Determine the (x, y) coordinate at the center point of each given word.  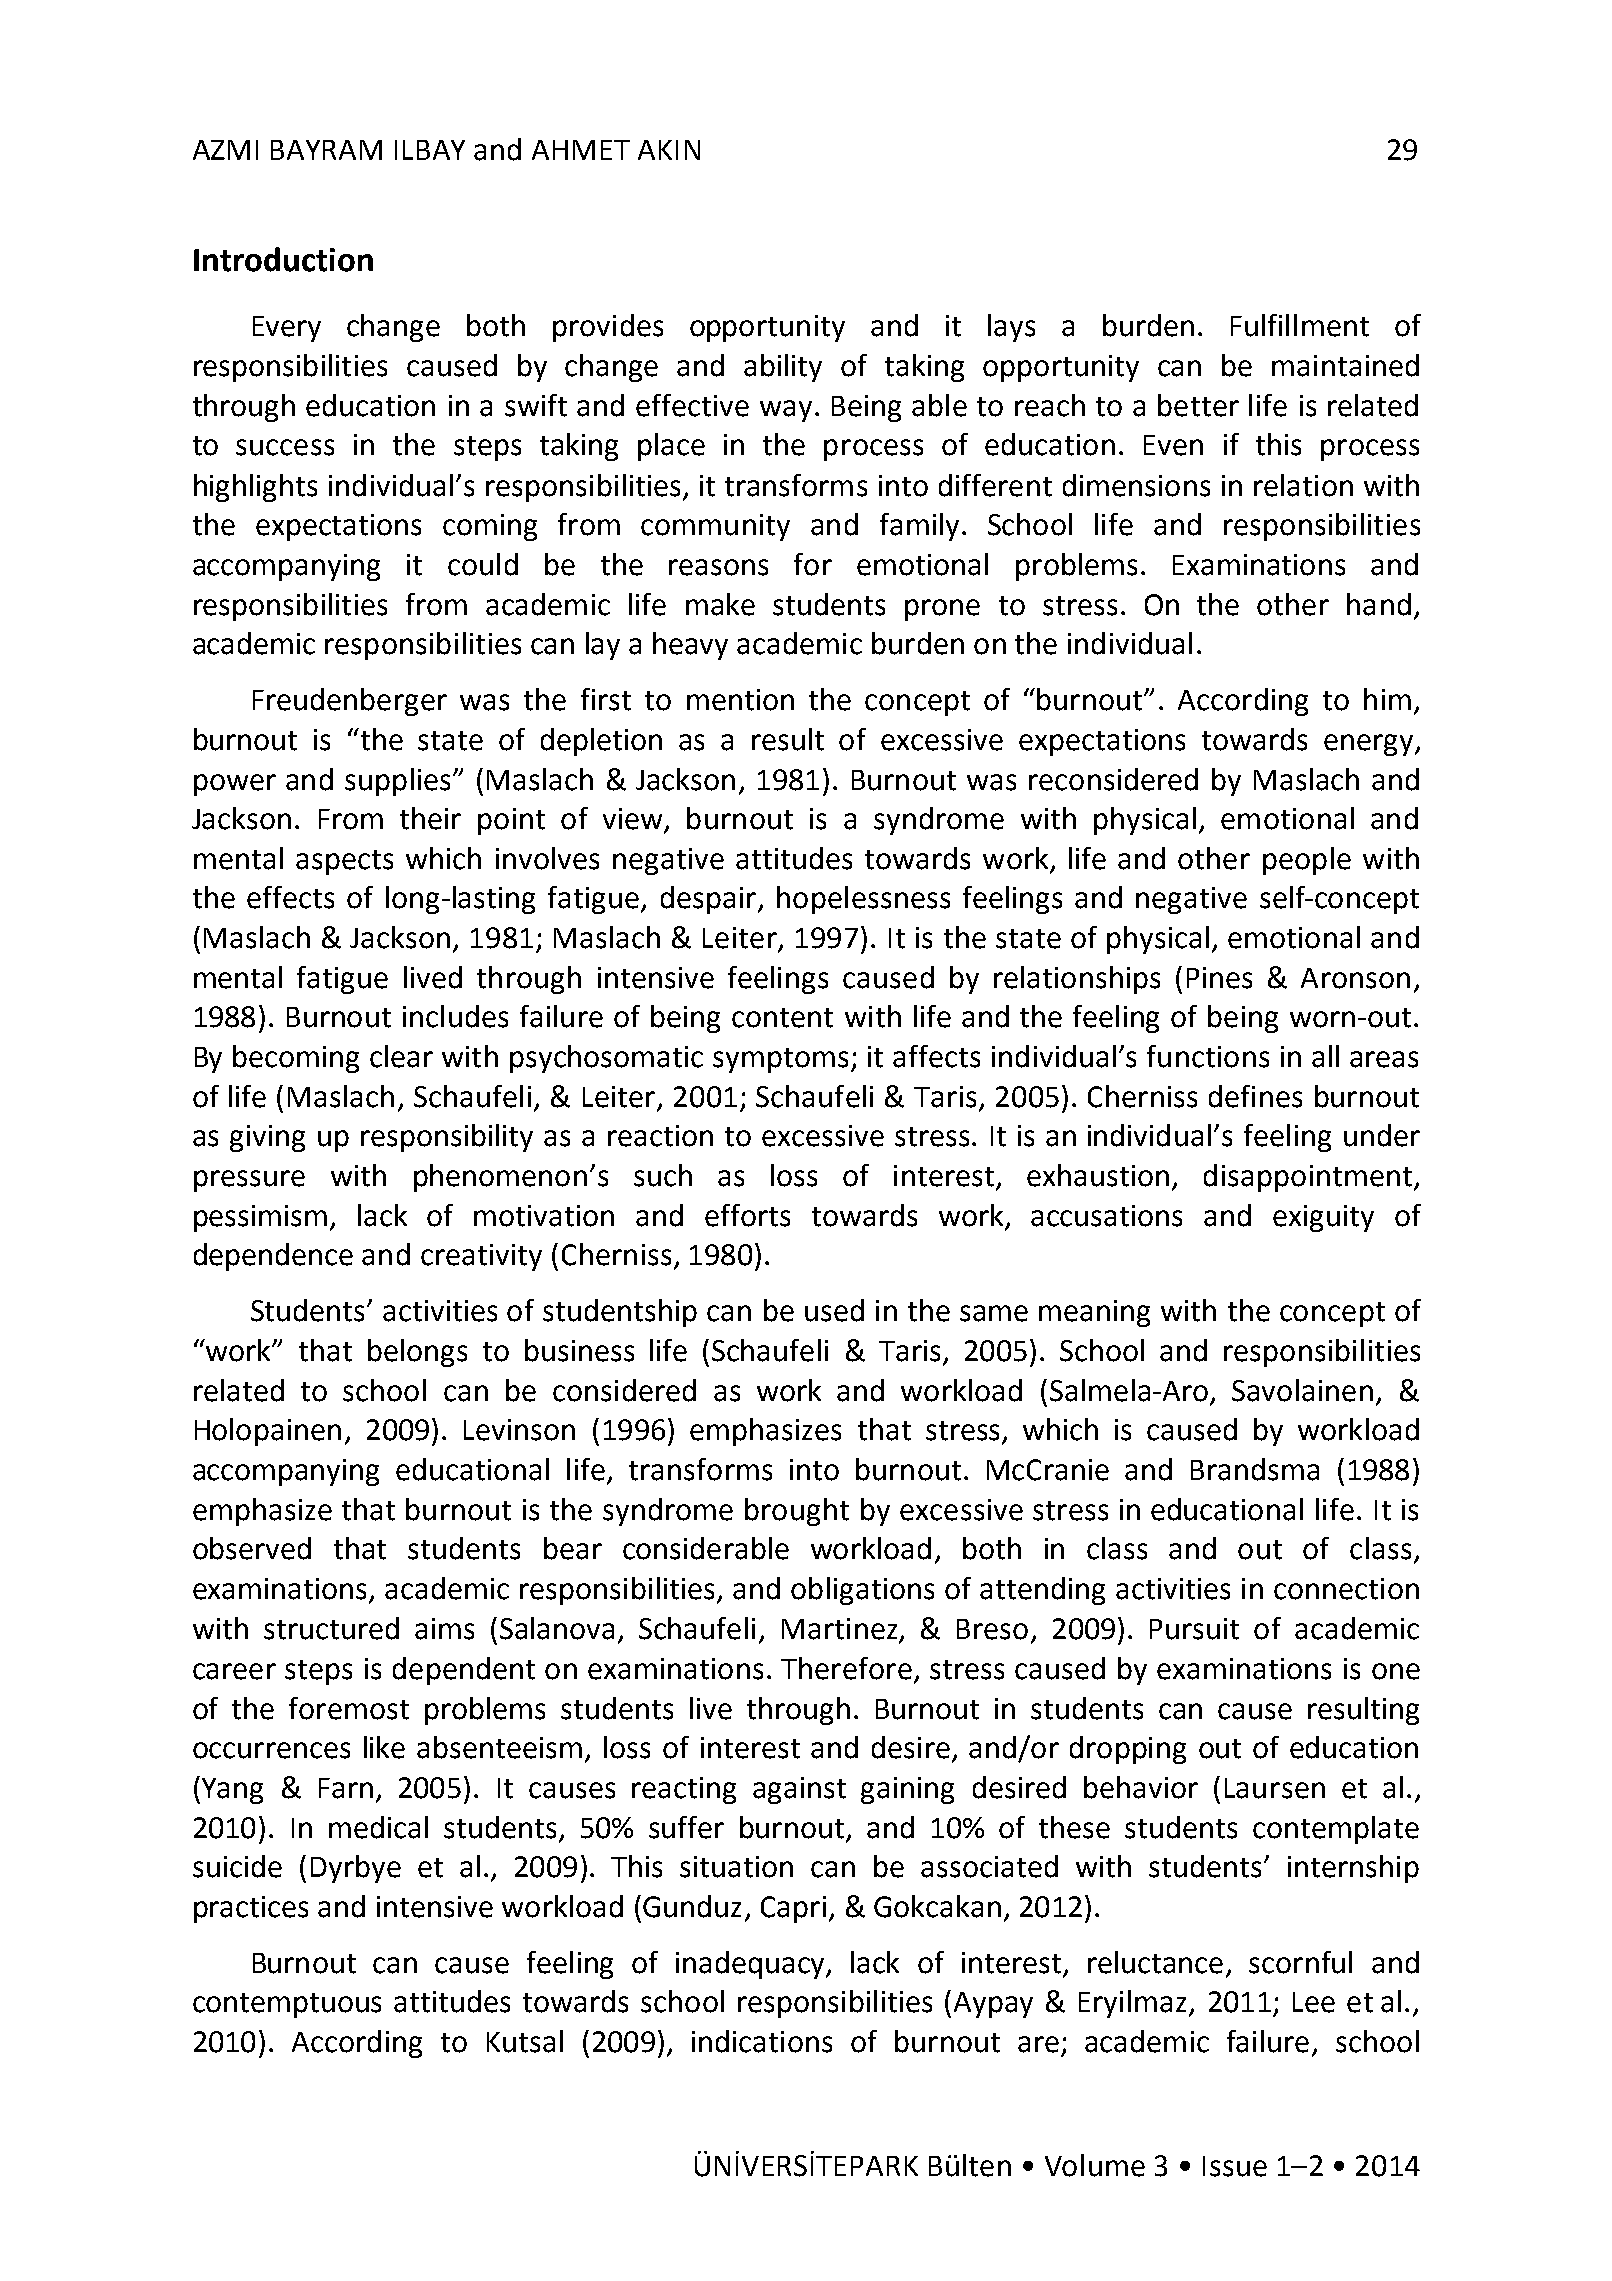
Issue (1235, 2166)
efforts (747, 1215)
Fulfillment (1300, 325)
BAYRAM (326, 150)
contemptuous (287, 2005)
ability (783, 368)
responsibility (447, 1138)
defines (1255, 1096)
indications (762, 2041)
